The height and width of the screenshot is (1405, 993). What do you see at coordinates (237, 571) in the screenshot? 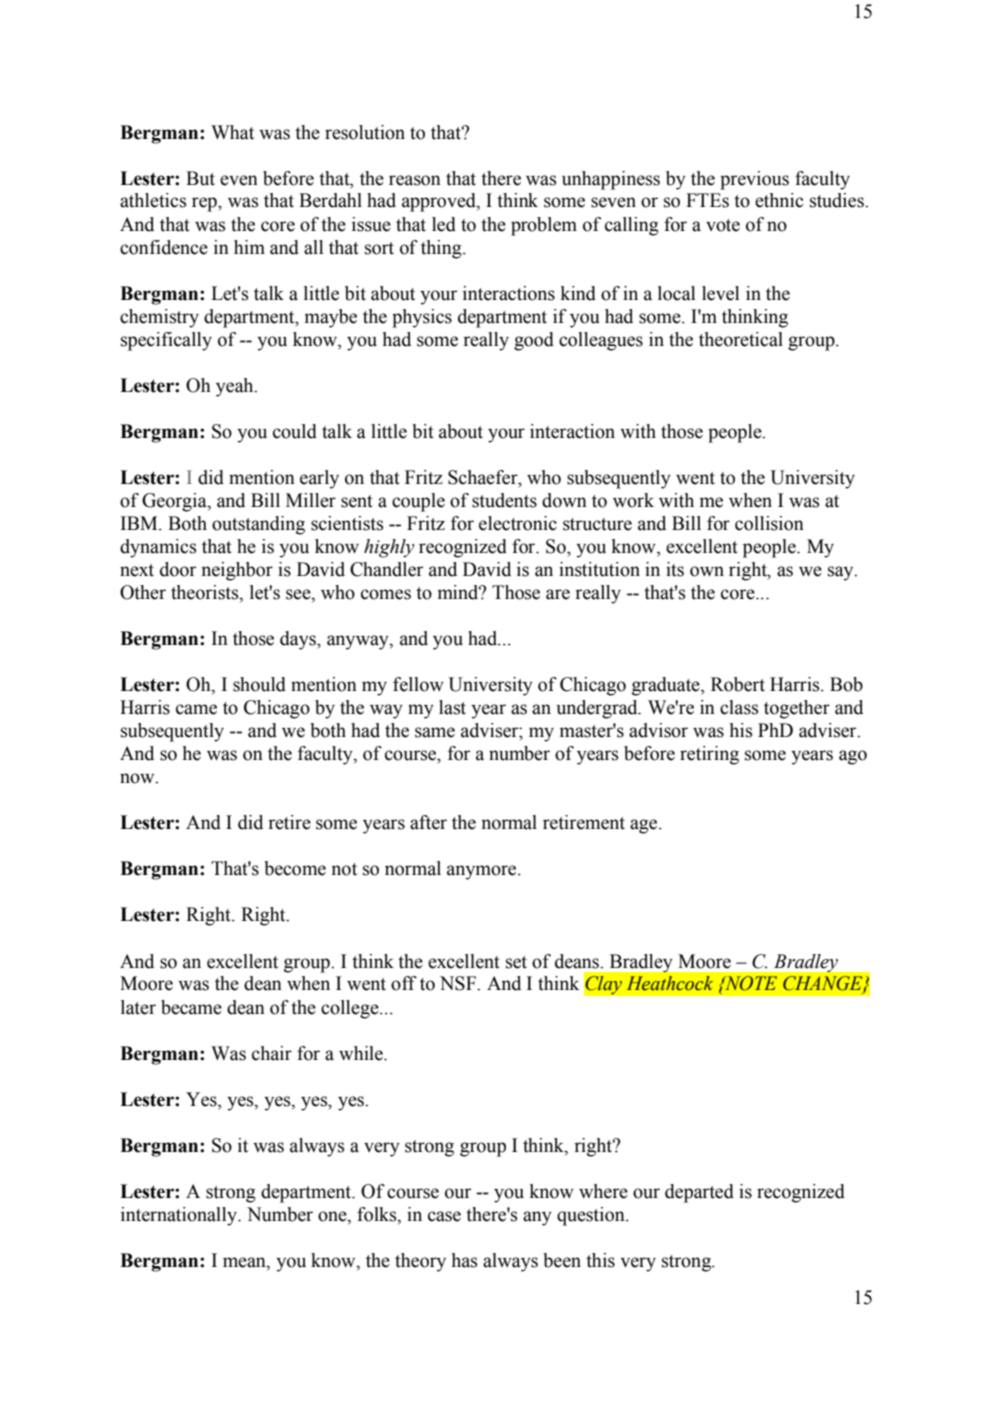
I see `neighbor` at bounding box center [237, 571].
